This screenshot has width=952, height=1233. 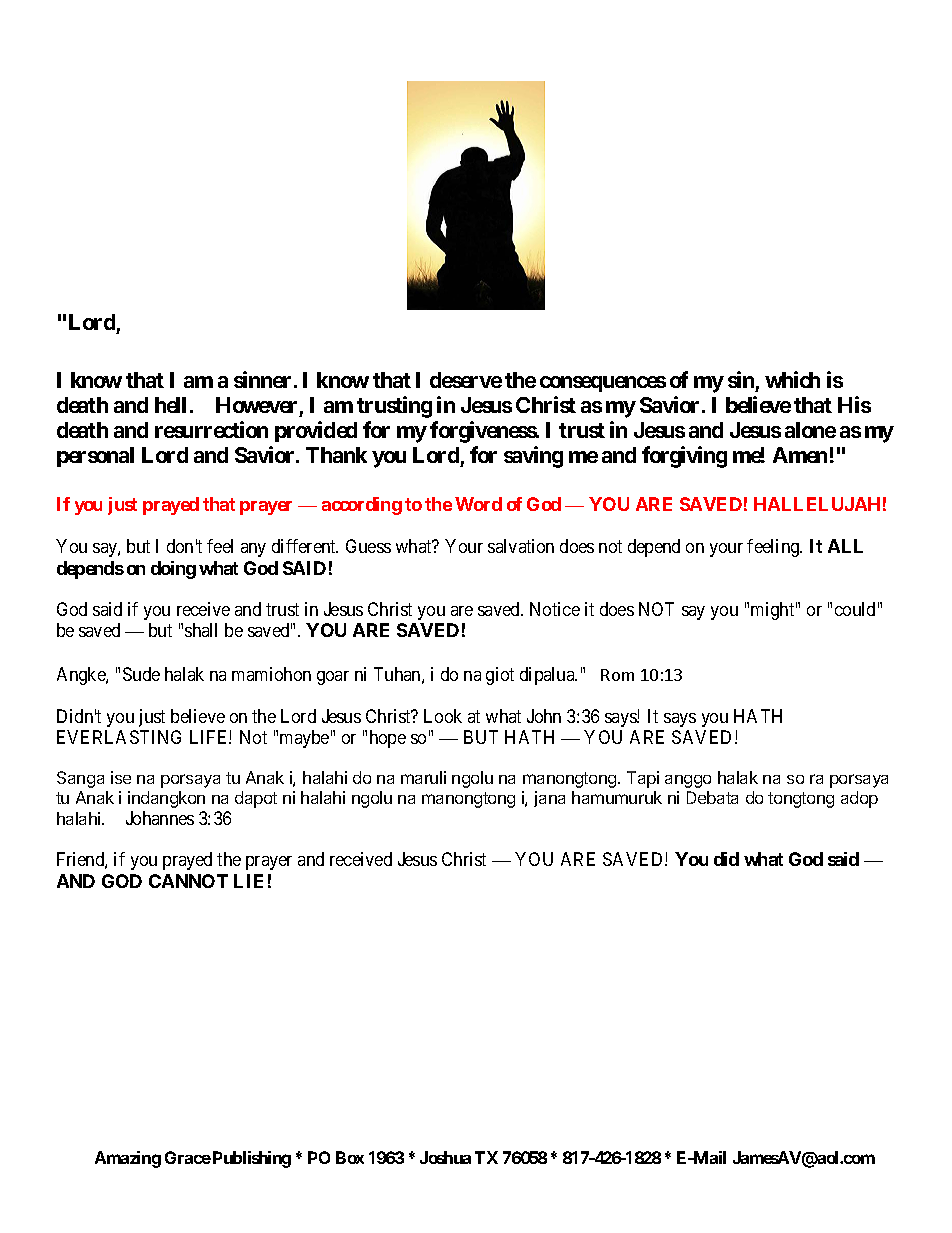 What do you see at coordinates (617, 675) in the screenshot?
I see `Rom` at bounding box center [617, 675].
